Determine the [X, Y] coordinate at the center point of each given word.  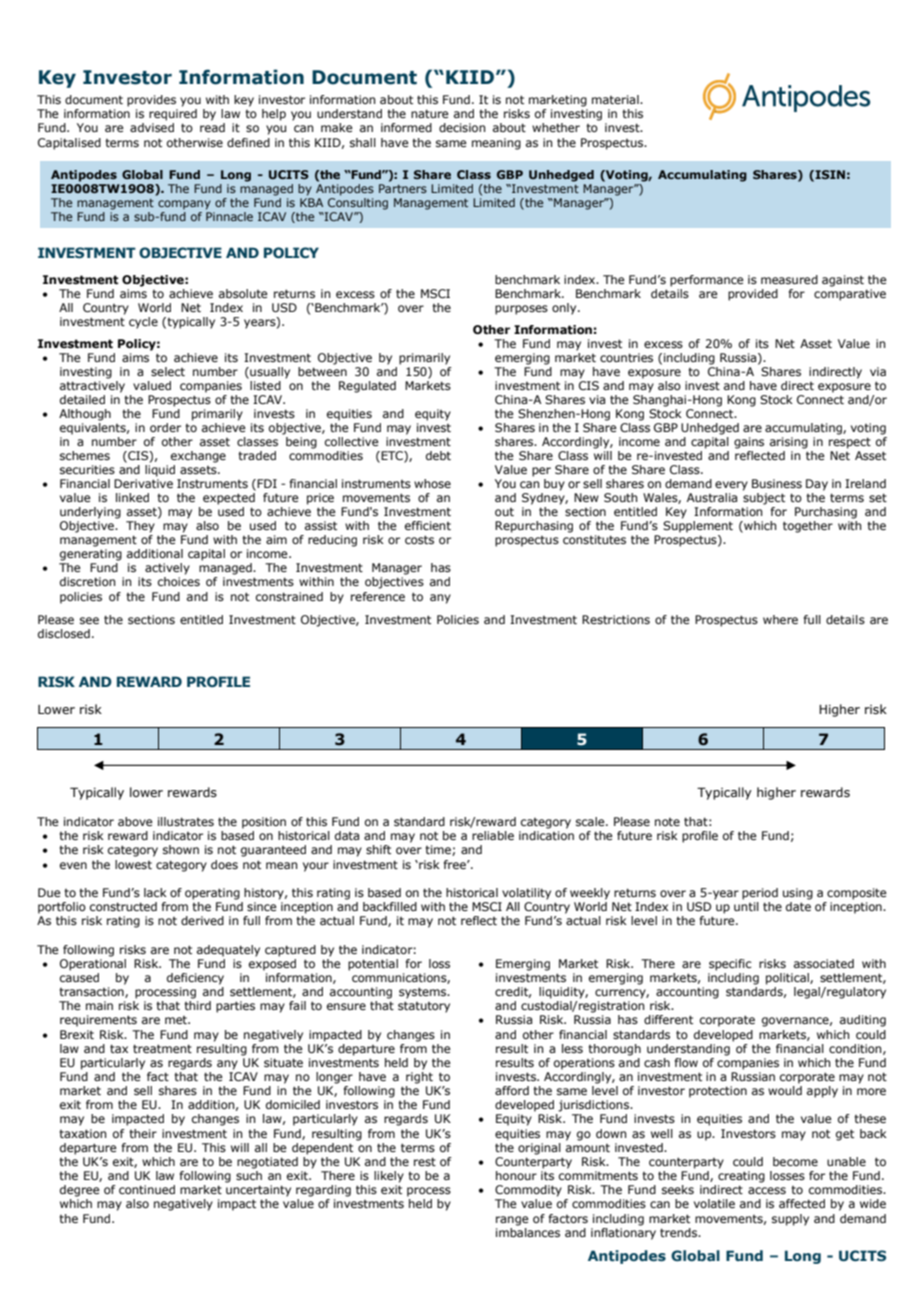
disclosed [64, 633]
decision [462, 127]
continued [147, 1189]
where [780, 619]
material [616, 99]
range [512, 1221]
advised [152, 127]
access [767, 1190]
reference [378, 596]
